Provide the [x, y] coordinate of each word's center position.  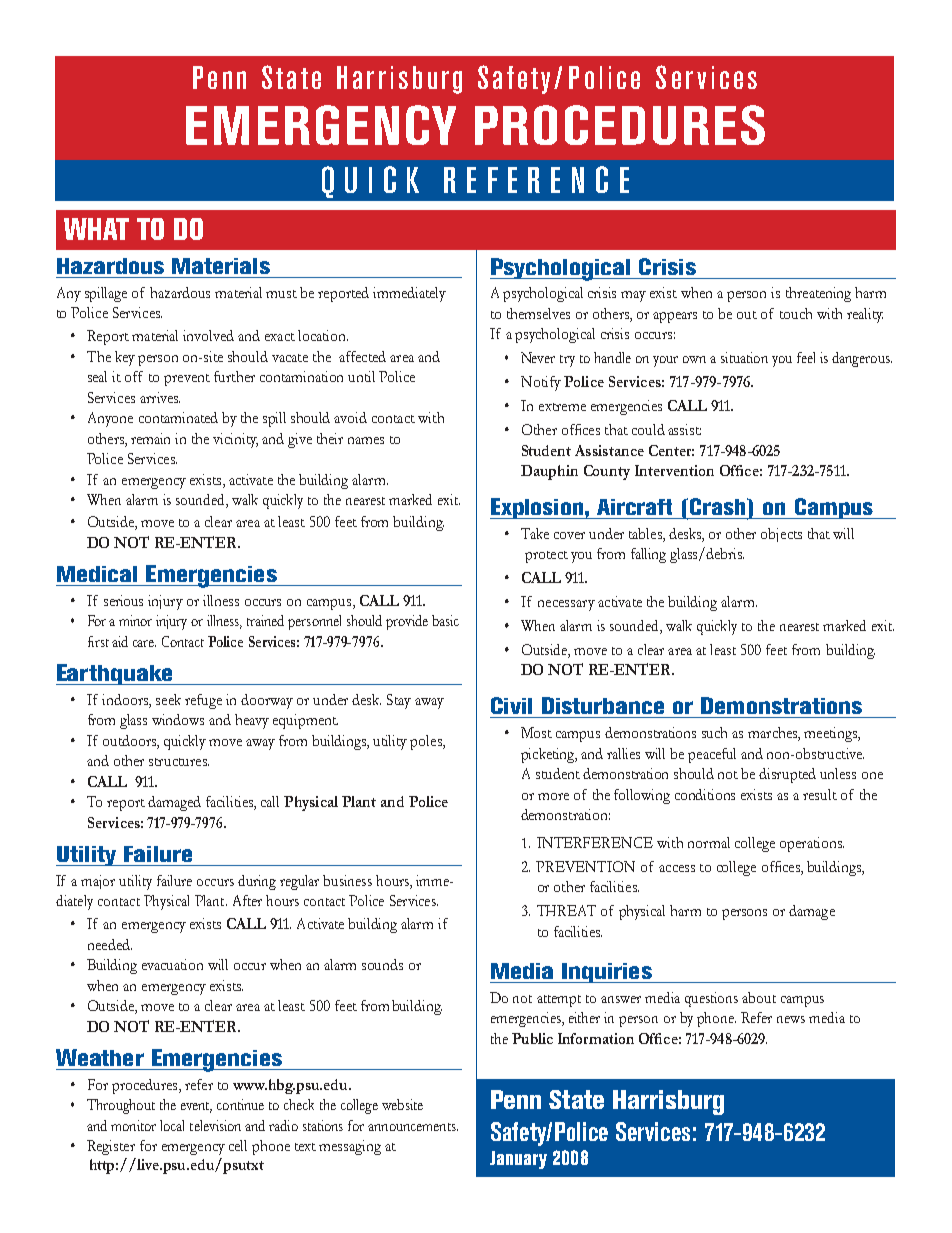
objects [781, 535]
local [172, 1125]
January [518, 1160]
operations [812, 844]
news [791, 1019]
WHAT [96, 229]
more [553, 796]
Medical [97, 574]
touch [796, 313]
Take [535, 533]
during [257, 882]
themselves [538, 313]
